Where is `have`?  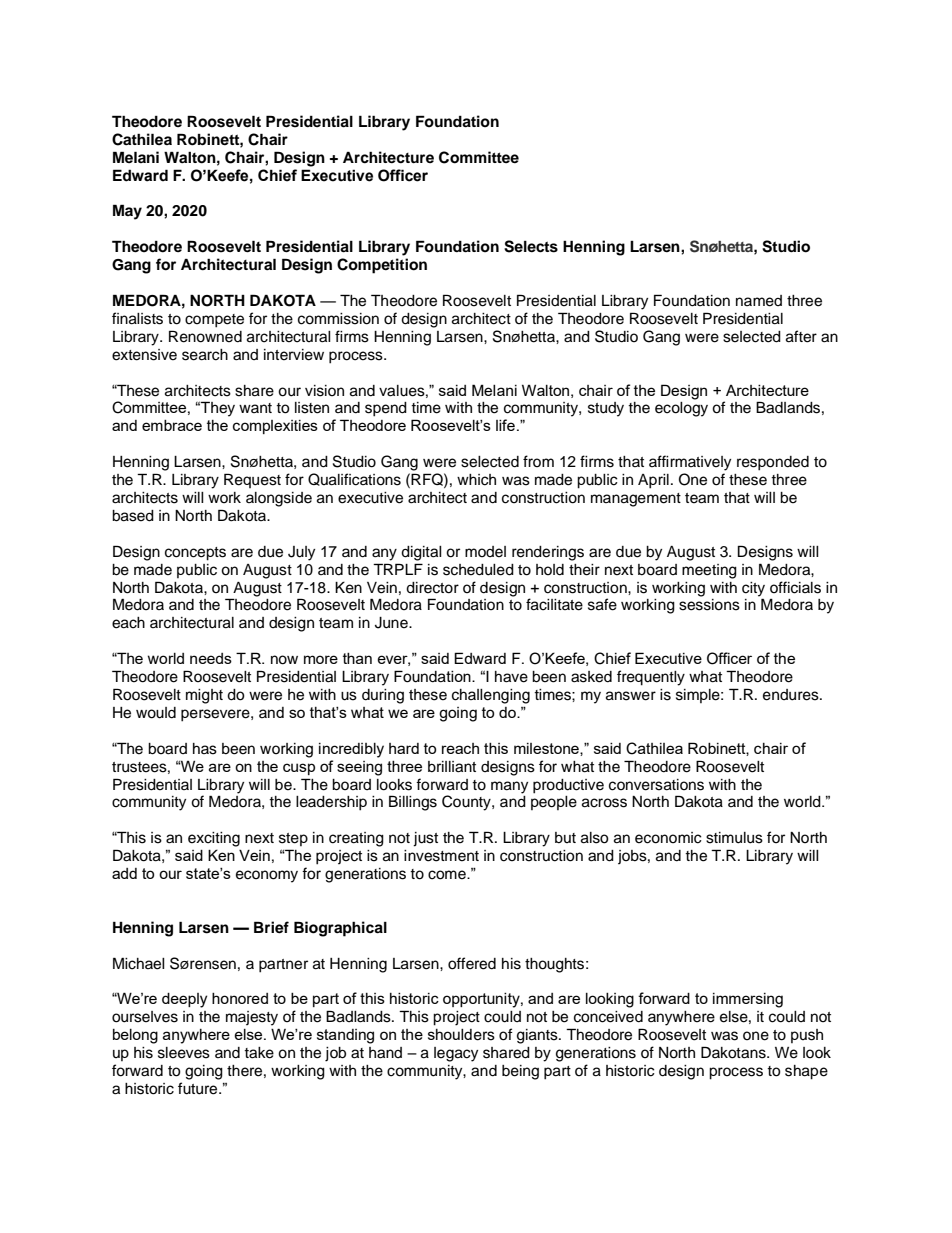
have is located at coordinates (511, 677).
